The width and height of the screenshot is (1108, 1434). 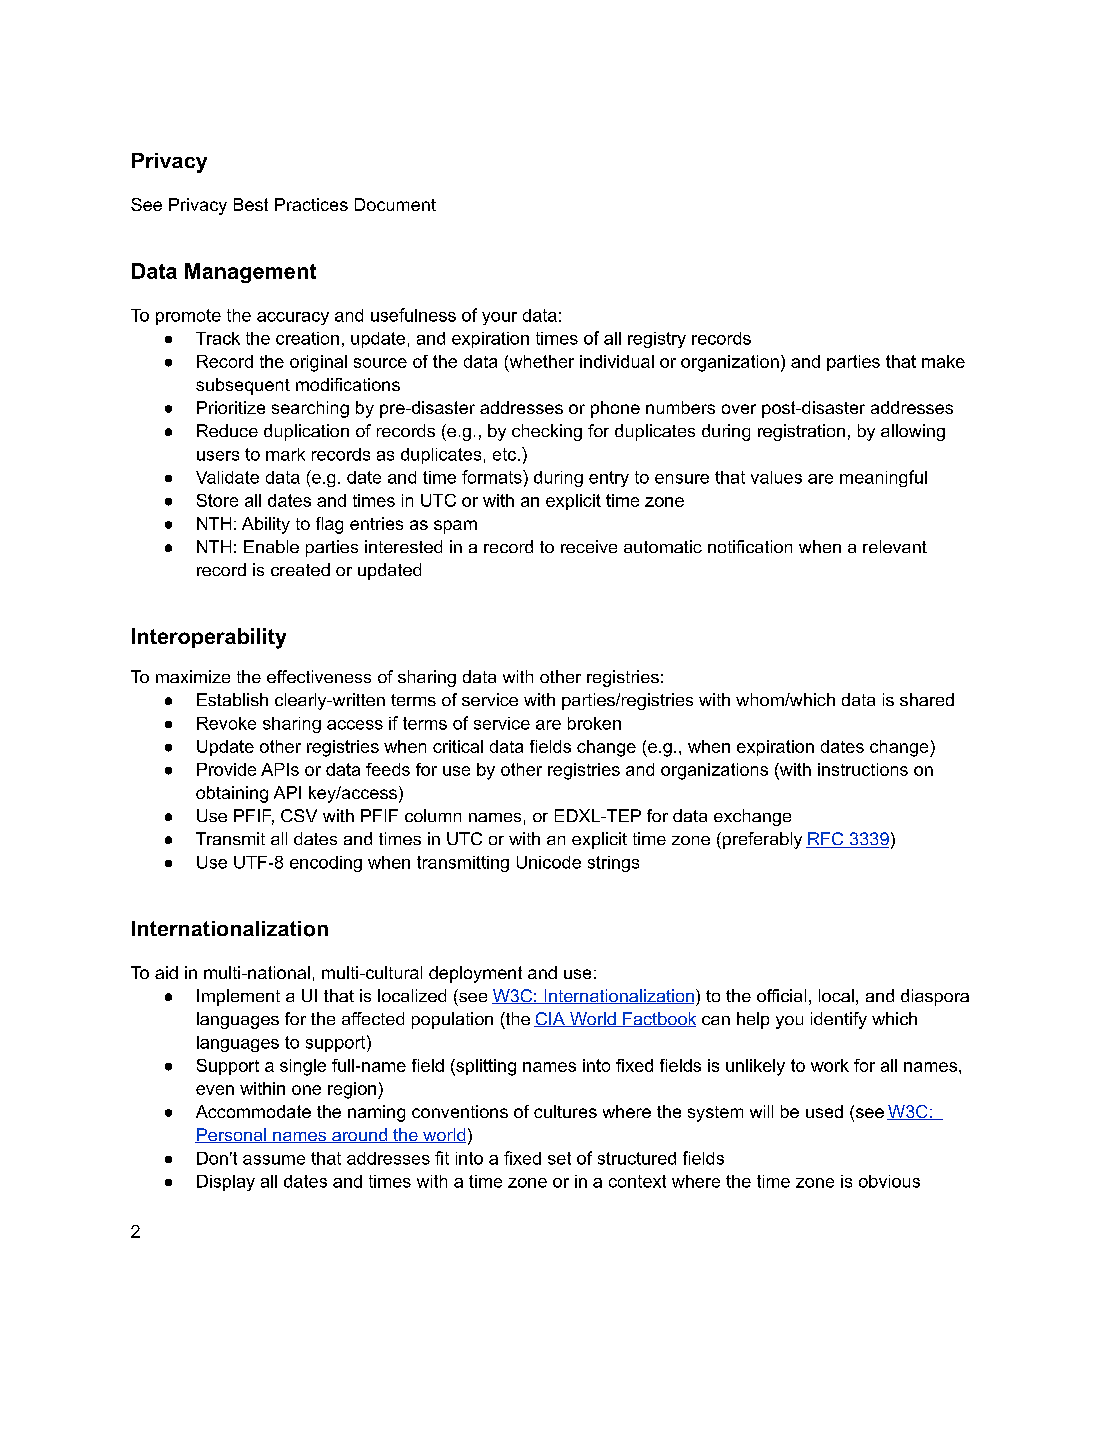 I want to click on CSV, so click(x=299, y=815).
